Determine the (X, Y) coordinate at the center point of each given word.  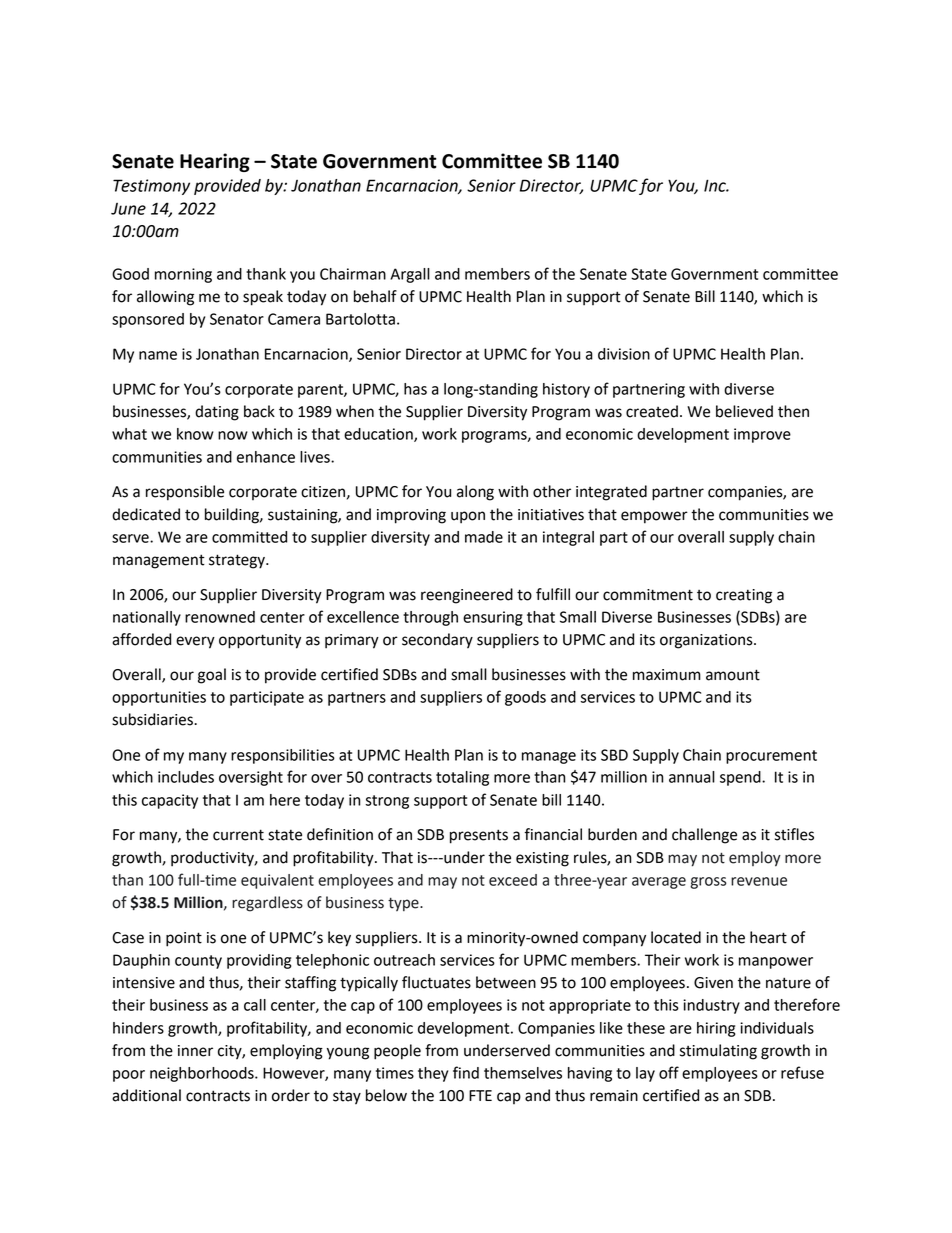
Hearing (215, 162)
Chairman (353, 274)
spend (741, 778)
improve (762, 435)
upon (468, 517)
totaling (462, 778)
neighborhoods (203, 1074)
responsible (185, 493)
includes (186, 777)
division (624, 354)
